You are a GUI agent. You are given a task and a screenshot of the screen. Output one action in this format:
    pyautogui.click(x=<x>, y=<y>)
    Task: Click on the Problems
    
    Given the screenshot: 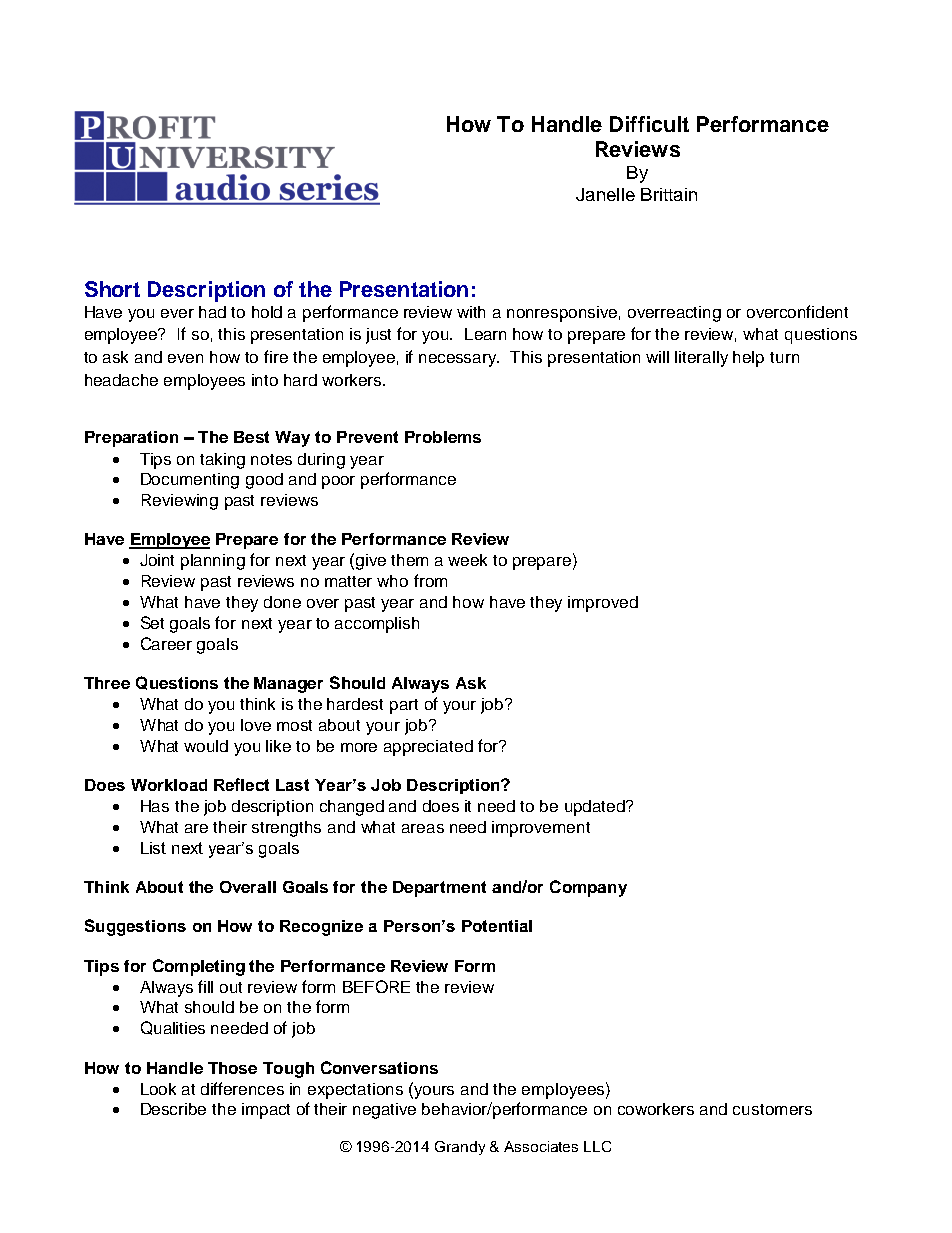 What is the action you would take?
    pyautogui.click(x=443, y=437)
